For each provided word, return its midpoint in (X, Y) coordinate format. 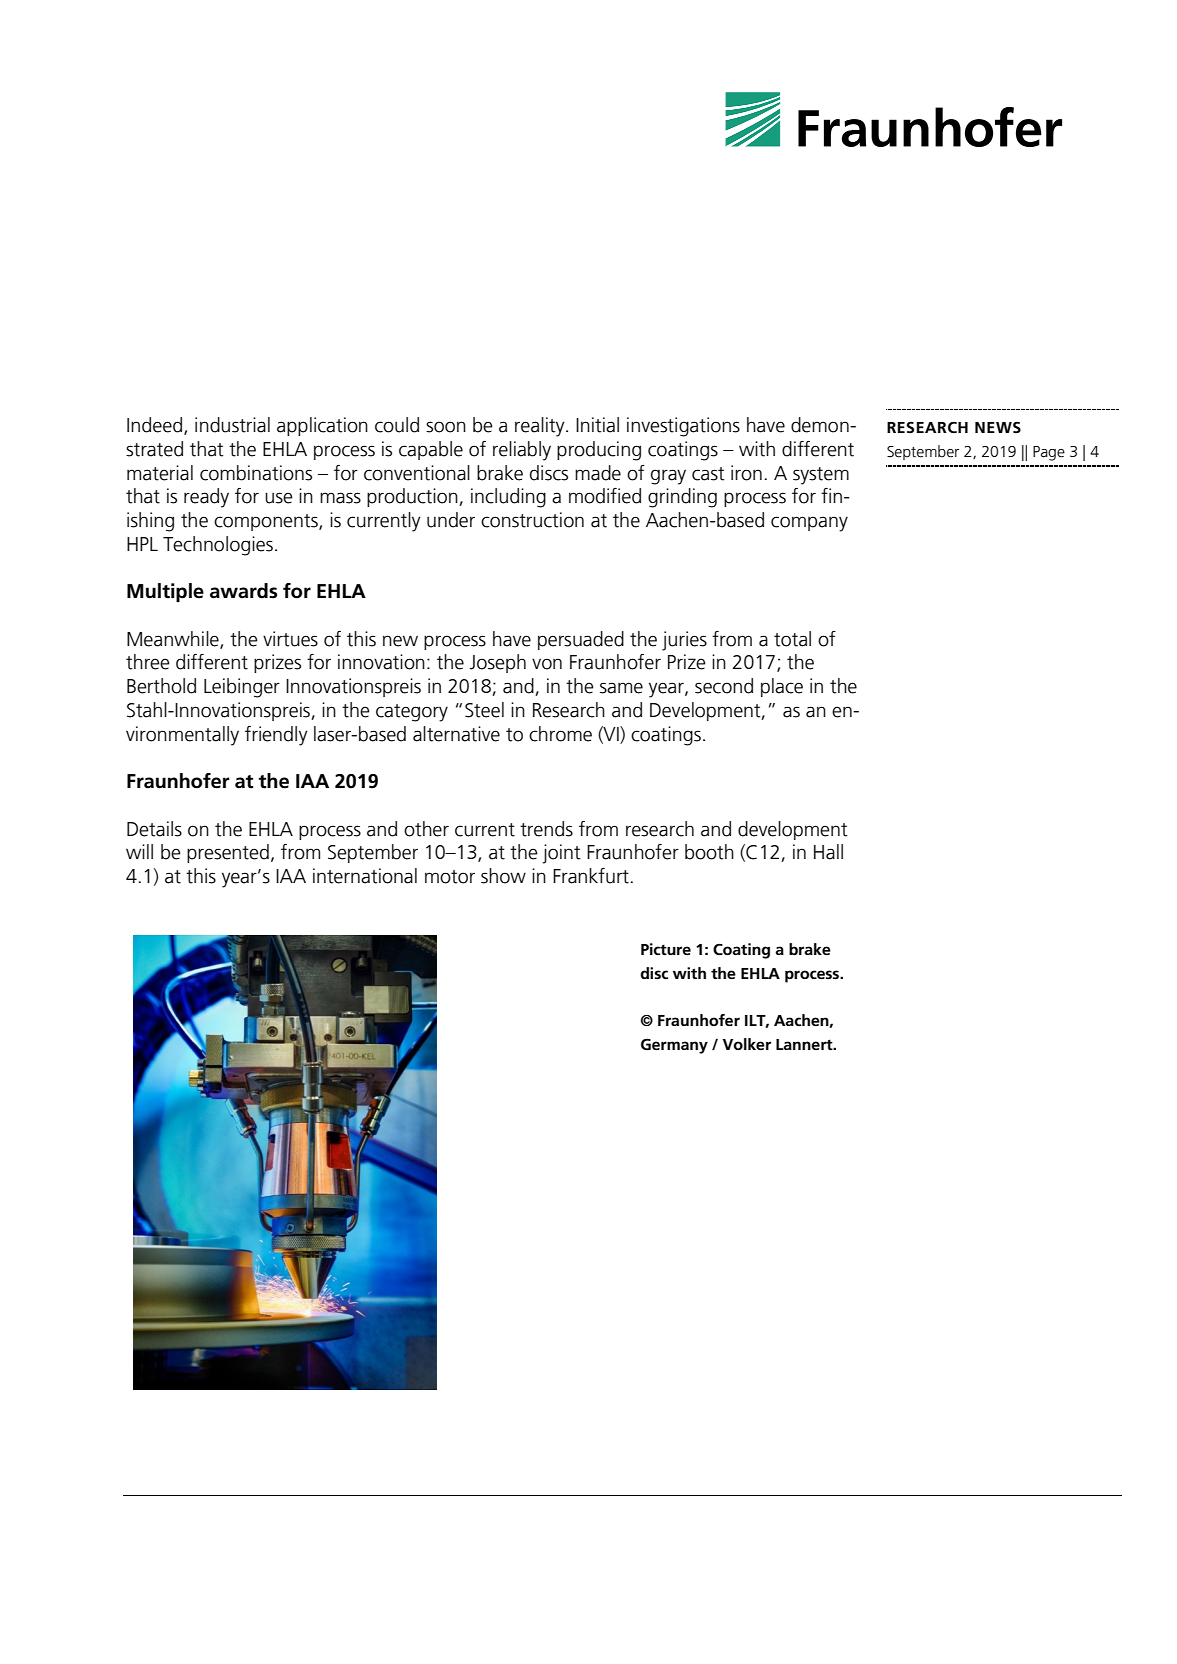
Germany (674, 1046)
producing (599, 451)
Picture (666, 949)
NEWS (998, 427)
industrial (232, 425)
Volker (747, 1044)
